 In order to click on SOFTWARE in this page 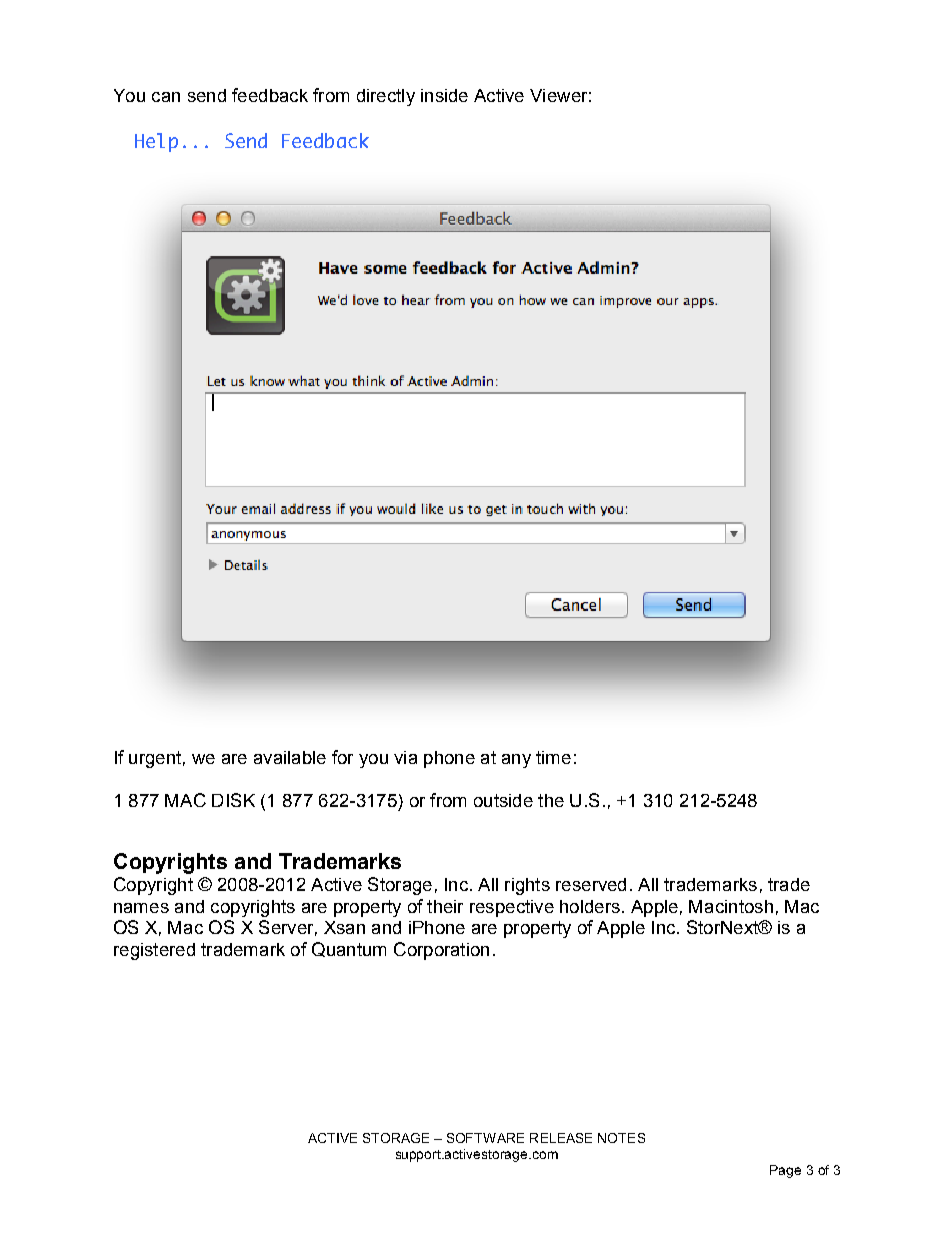, I will do `click(485, 1138)`.
